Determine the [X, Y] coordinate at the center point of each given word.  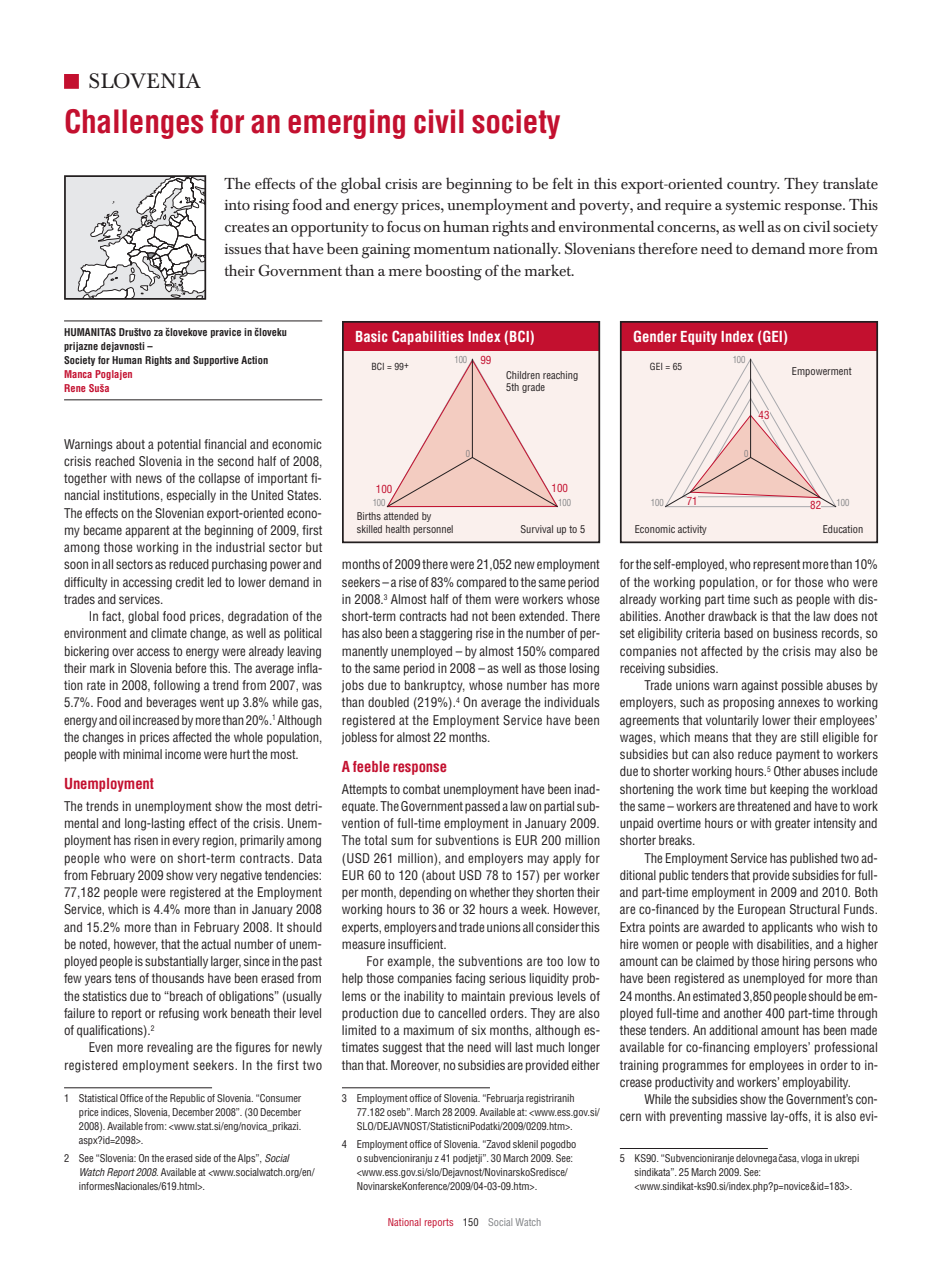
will [503, 1047]
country [753, 187]
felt [562, 183]
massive [747, 1116]
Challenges [134, 124]
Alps [248, 1159]
